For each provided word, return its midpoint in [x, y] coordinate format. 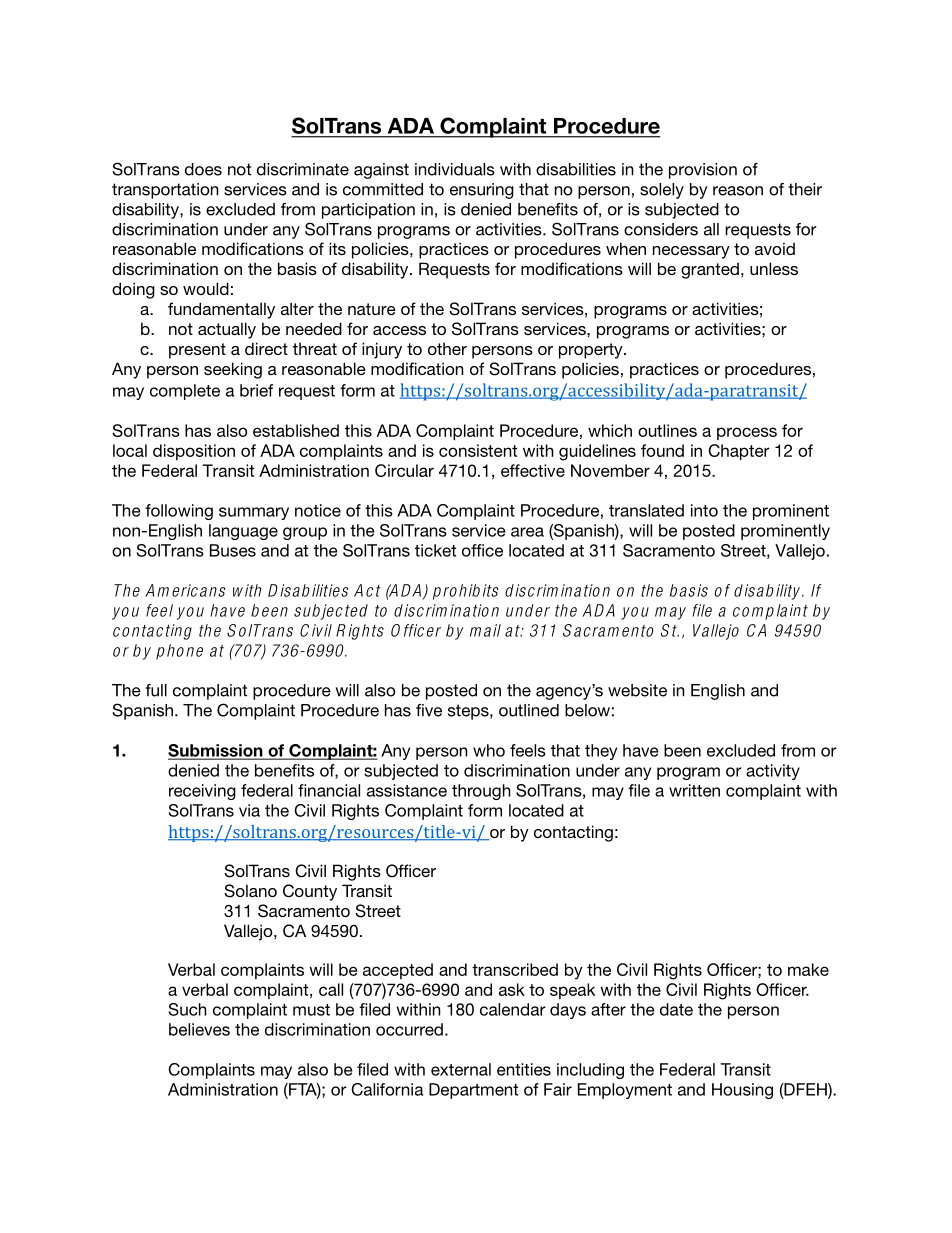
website [637, 690]
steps [469, 712]
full [156, 690]
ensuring [482, 191]
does [203, 169]
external [461, 1069]
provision [703, 171]
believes [199, 1029]
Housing [742, 1091]
